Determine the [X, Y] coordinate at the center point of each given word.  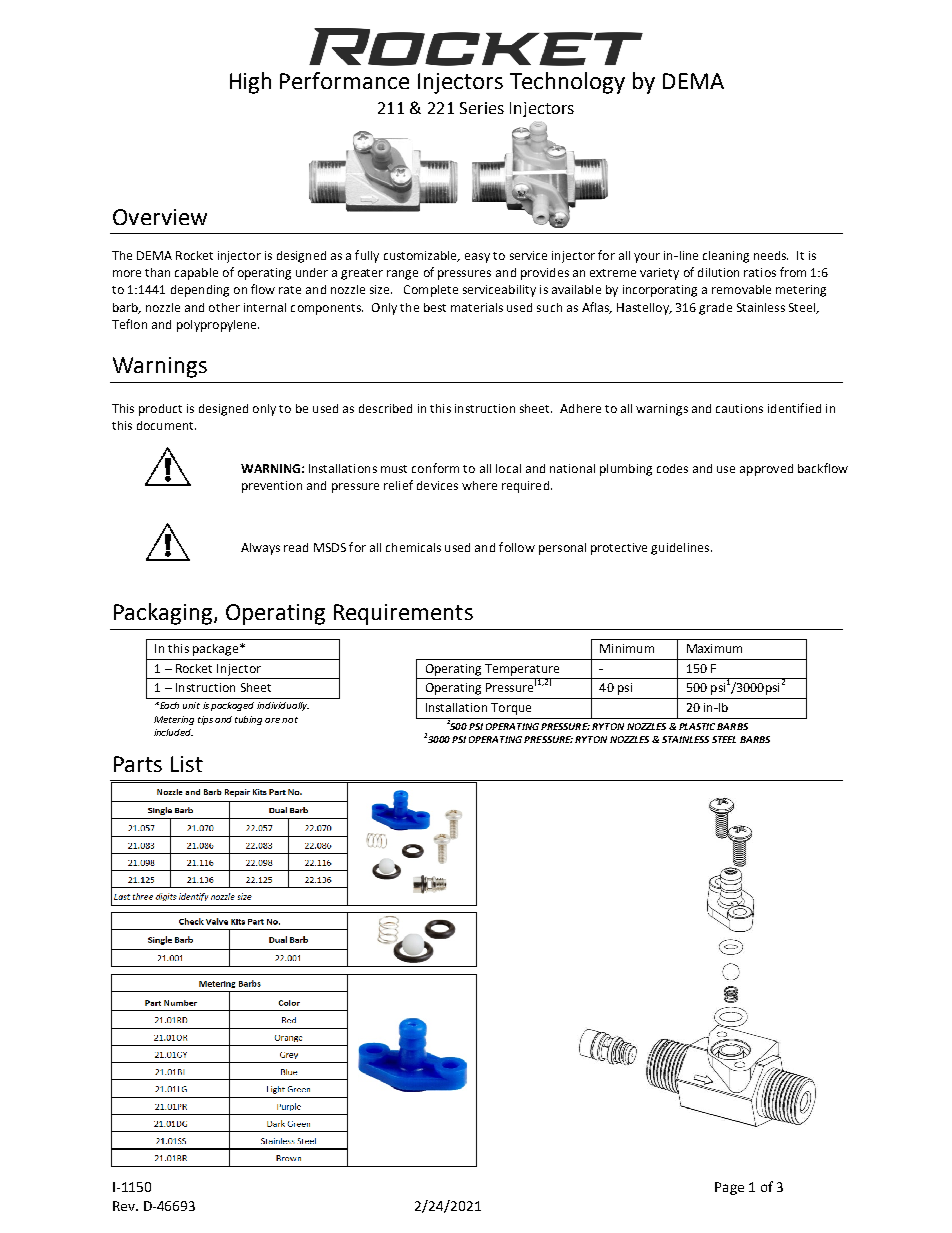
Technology [567, 83]
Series [482, 108]
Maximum [714, 648]
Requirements [403, 614]
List [187, 764]
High [250, 83]
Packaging [163, 614]
